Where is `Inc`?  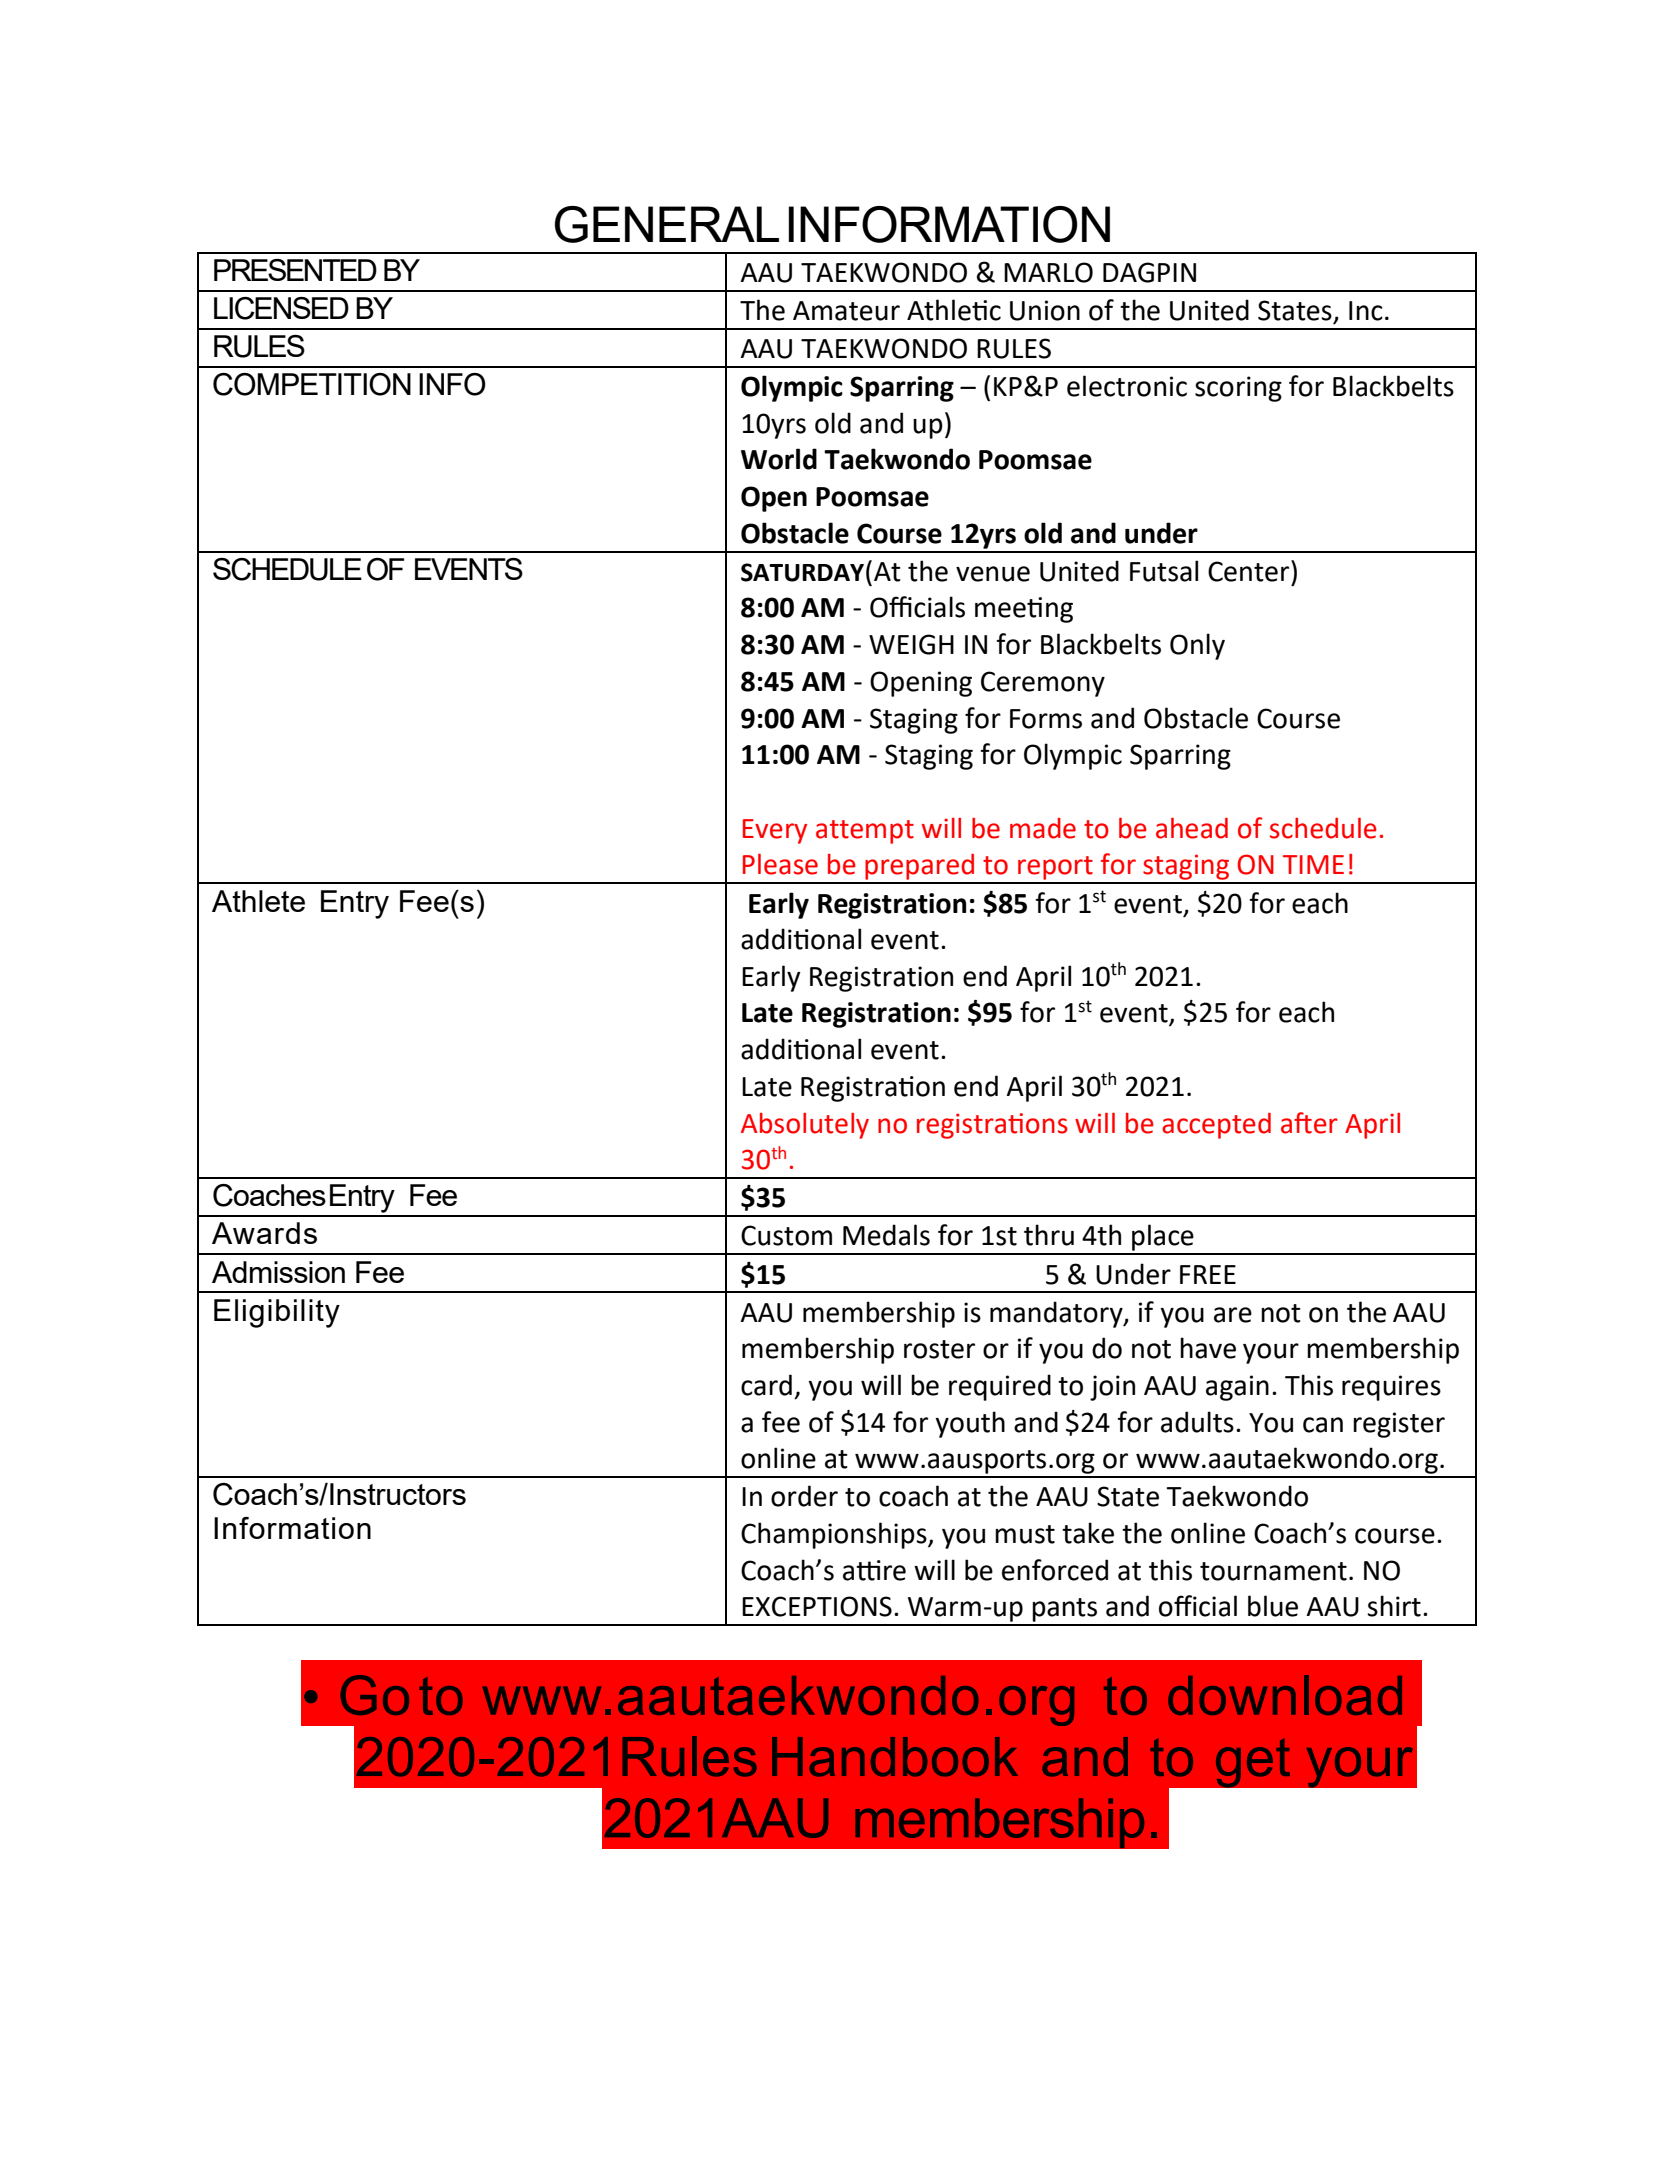 Inc is located at coordinates (1366, 311).
